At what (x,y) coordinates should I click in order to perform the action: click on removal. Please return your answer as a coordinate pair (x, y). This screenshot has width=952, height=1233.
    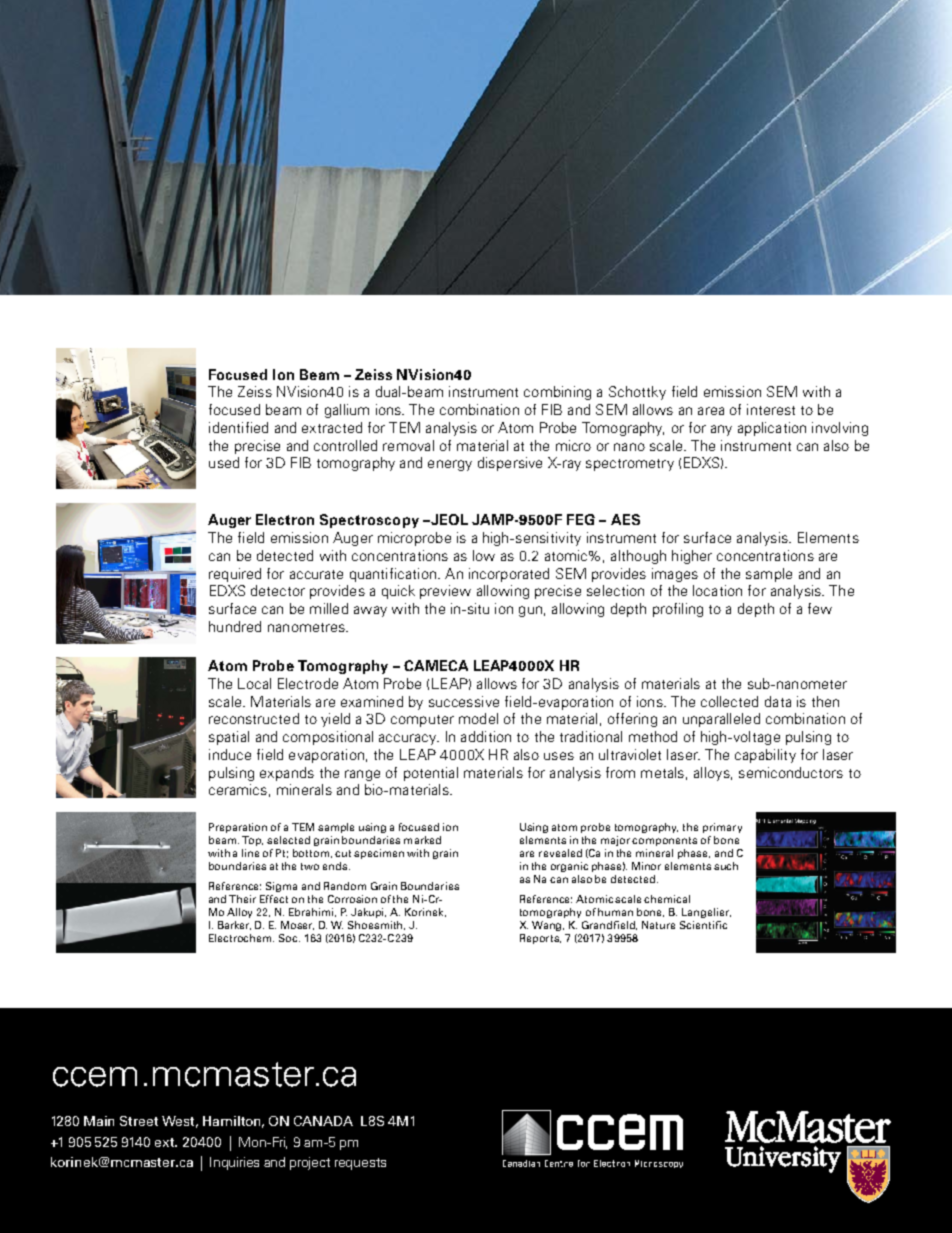
    Looking at the image, I should click on (408, 445).
